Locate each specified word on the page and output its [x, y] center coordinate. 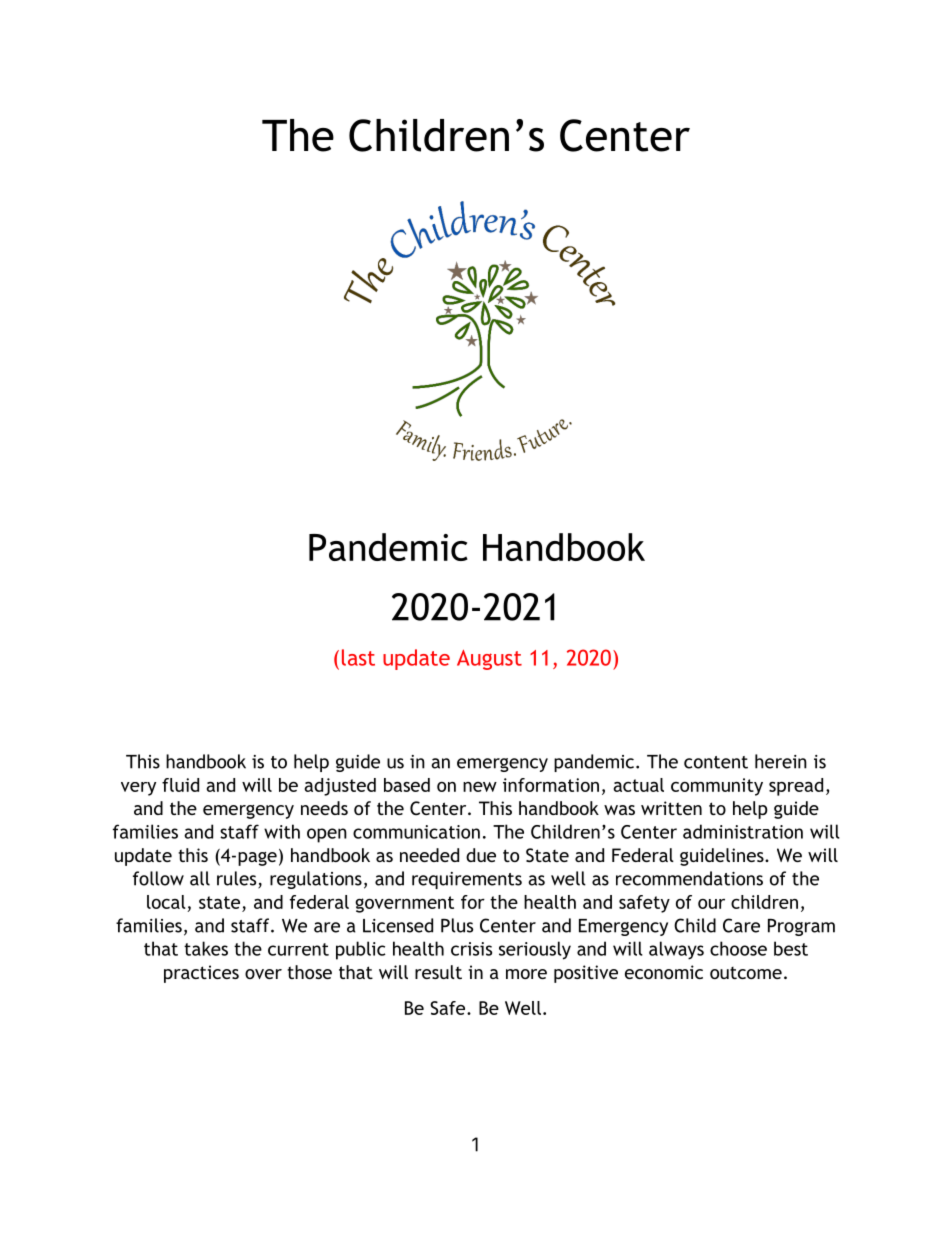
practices [201, 974]
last [358, 657]
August [489, 660]
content [716, 762]
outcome [746, 973]
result [438, 972]
